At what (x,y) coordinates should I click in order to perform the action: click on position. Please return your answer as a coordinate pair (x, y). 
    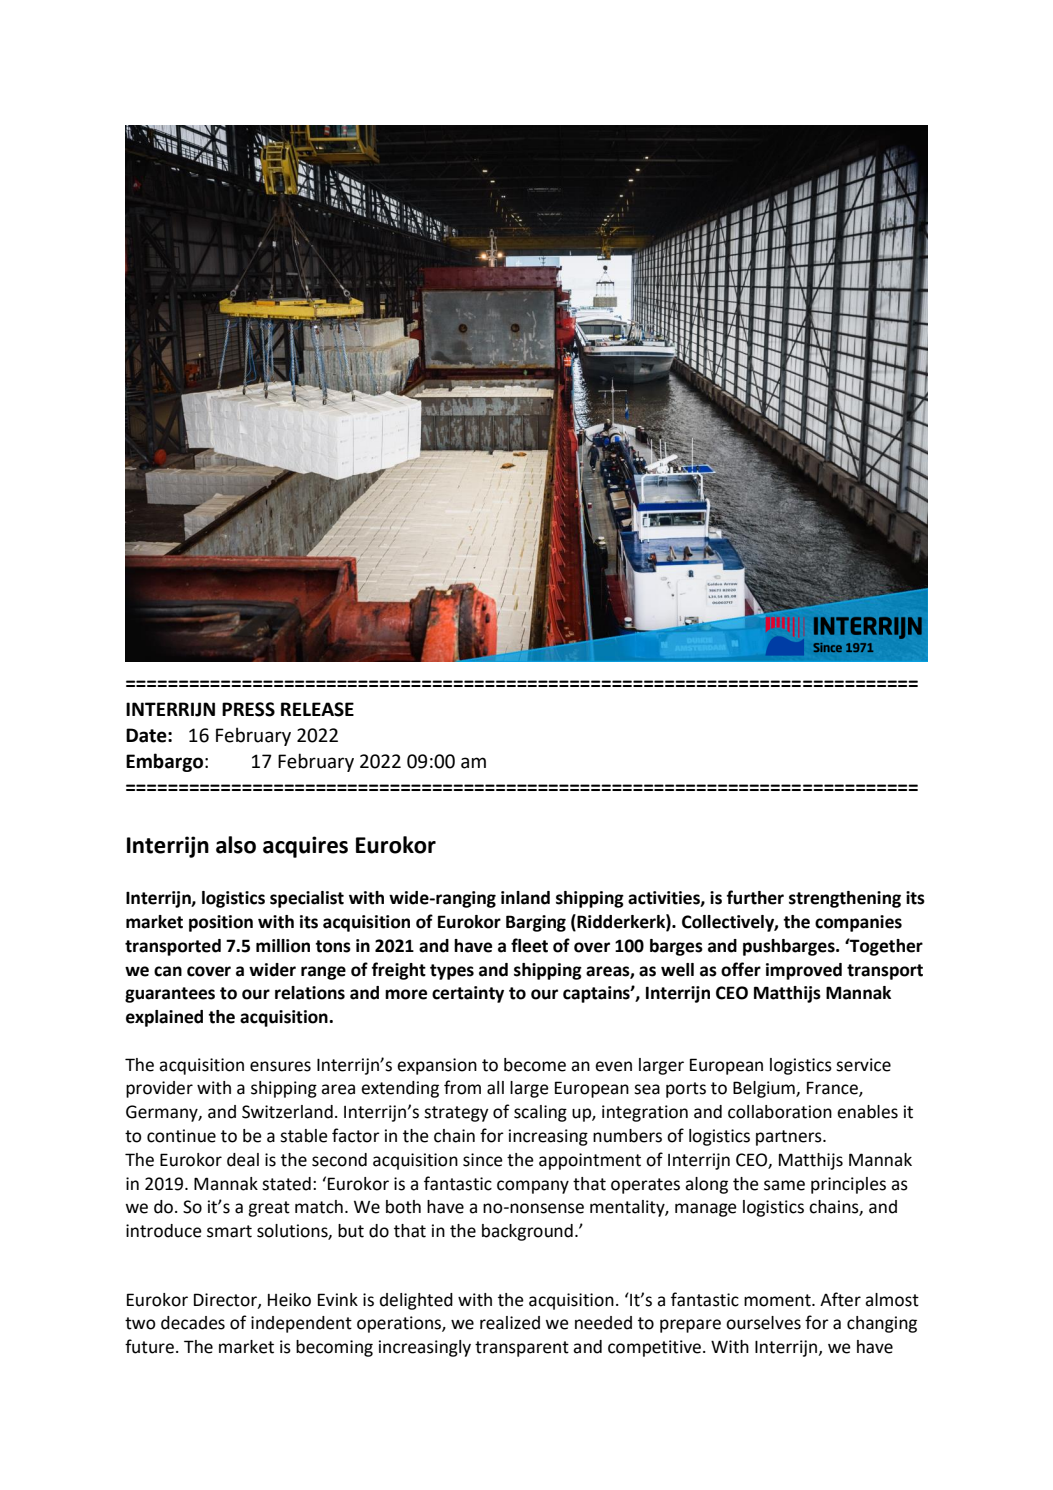
    Looking at the image, I should click on (221, 923).
